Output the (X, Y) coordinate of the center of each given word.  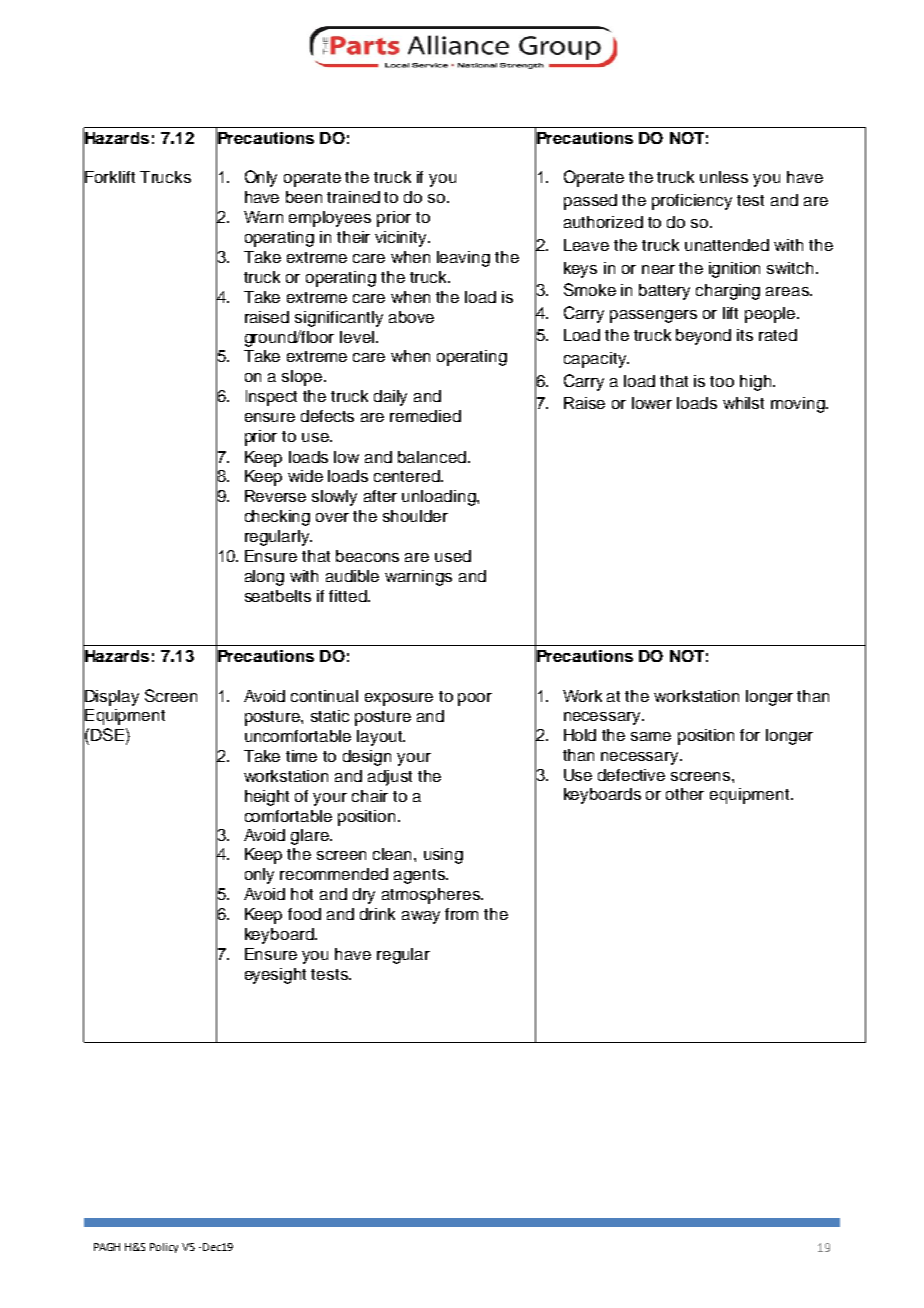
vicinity (402, 239)
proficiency (692, 202)
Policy (164, 1248)
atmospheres (432, 896)
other (685, 794)
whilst (743, 403)
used (453, 556)
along (264, 578)
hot (302, 894)
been (304, 197)
